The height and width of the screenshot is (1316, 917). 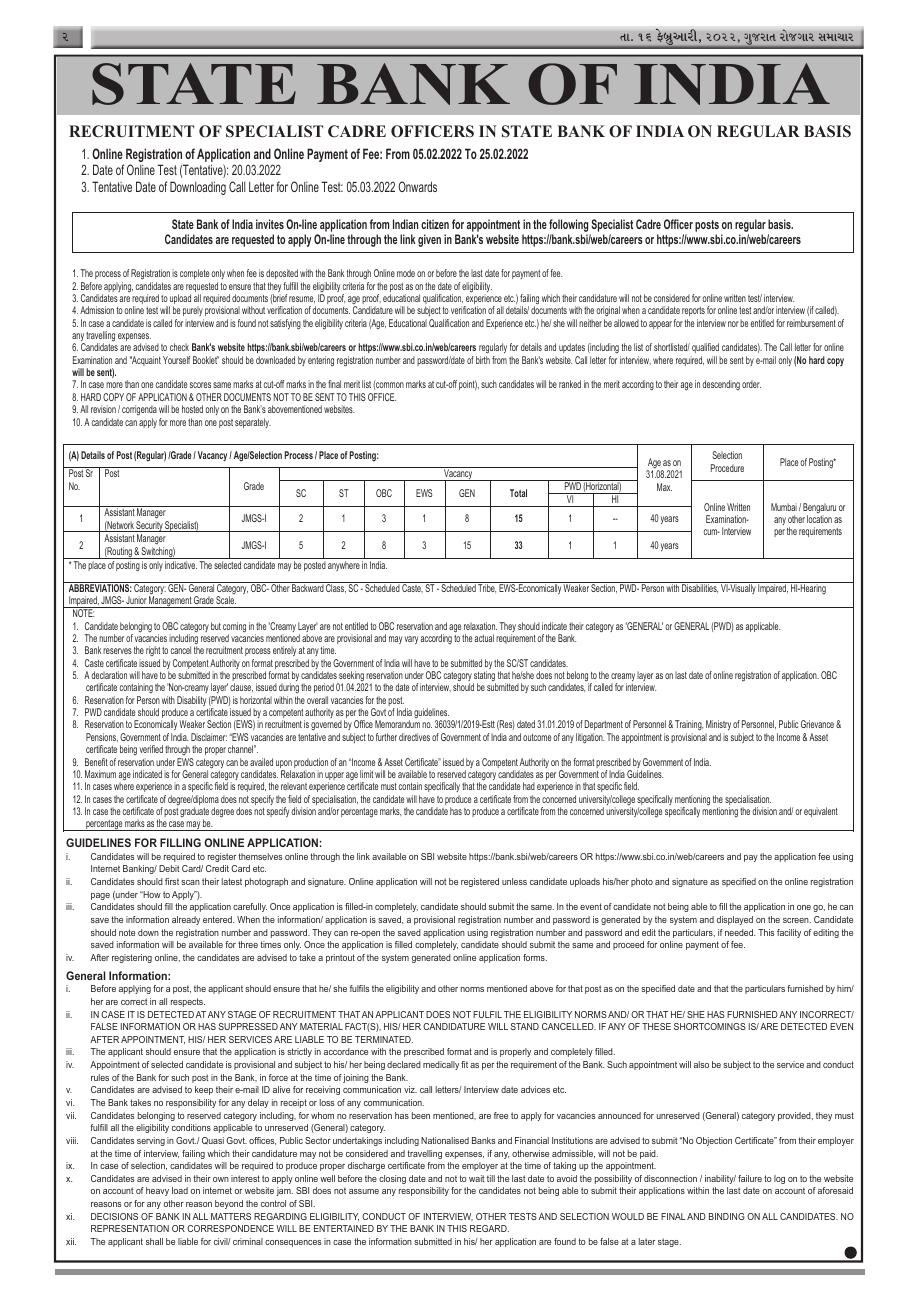 I want to click on reports, so click(x=693, y=311).
